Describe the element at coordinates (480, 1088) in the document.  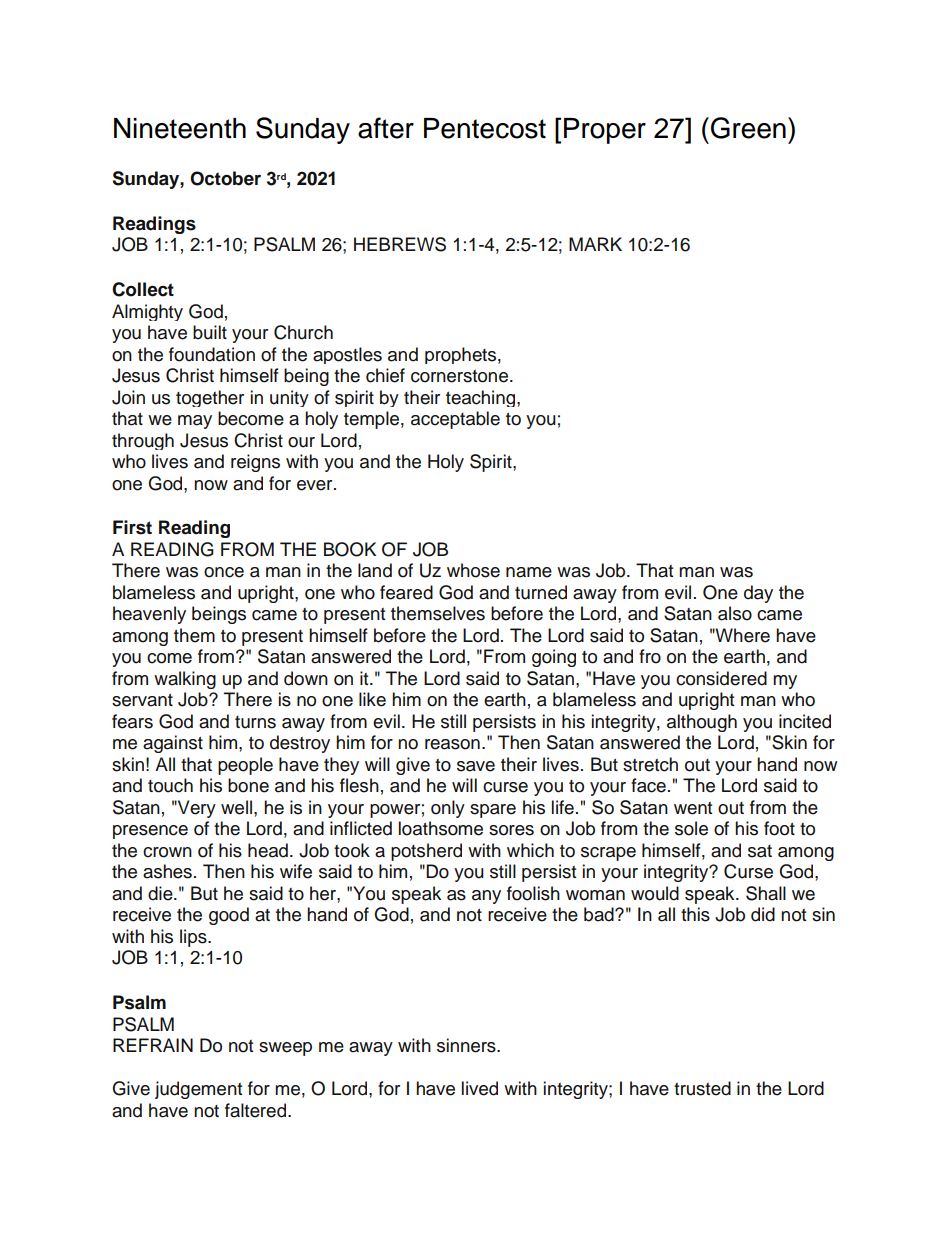
I see `lived` at that location.
